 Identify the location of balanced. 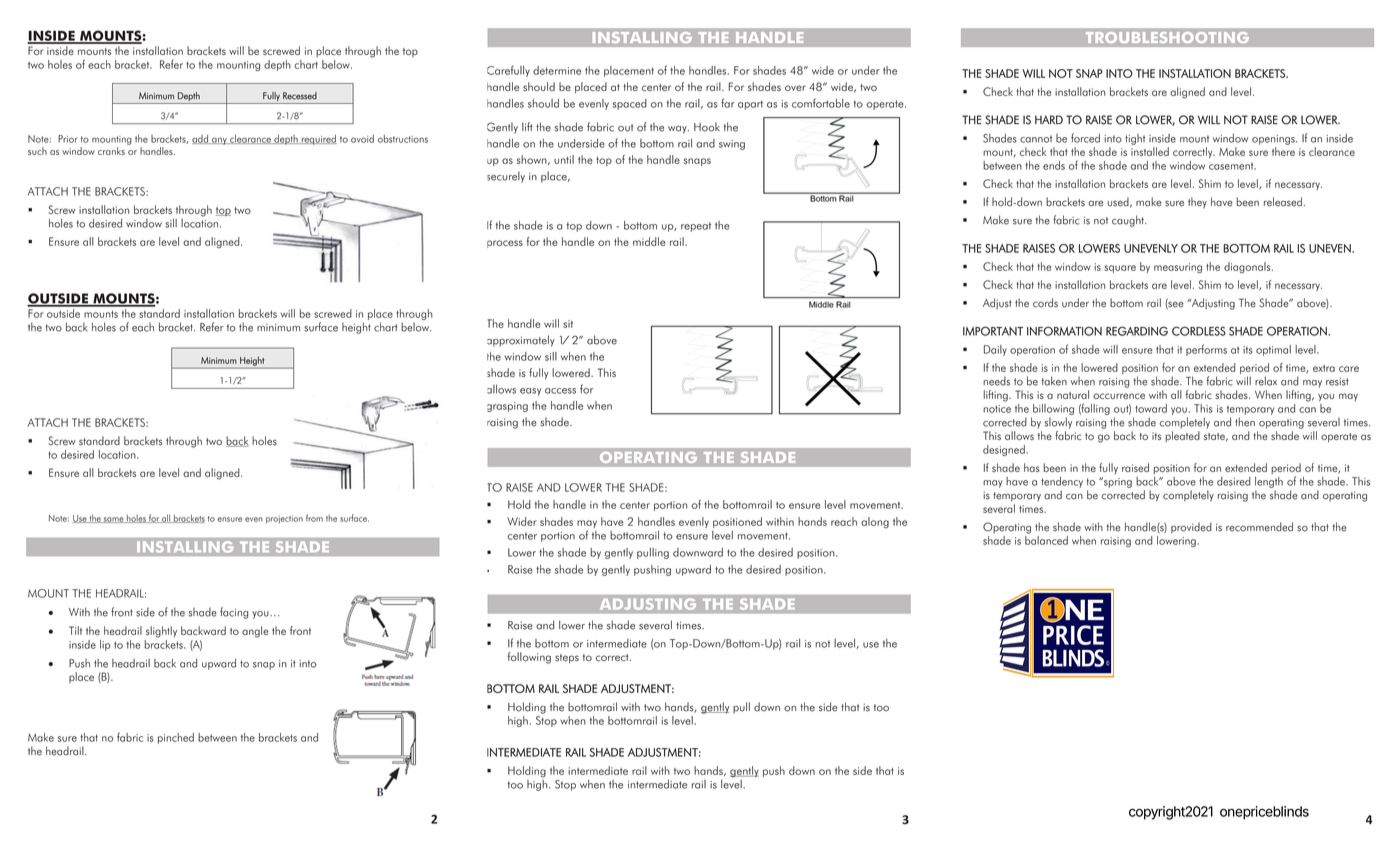
(1046, 539).
